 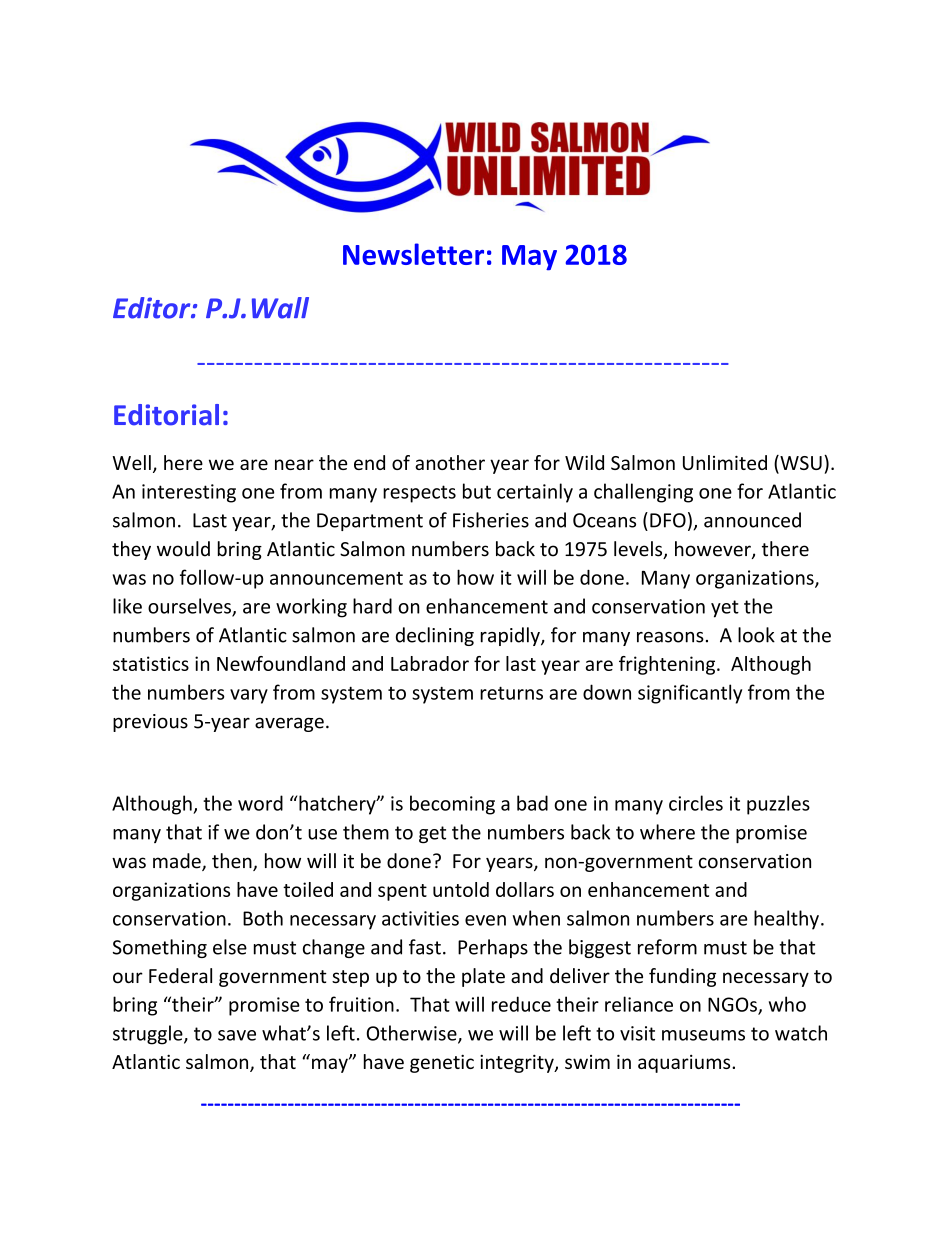 What do you see at coordinates (237, 1035) in the screenshot?
I see `save` at bounding box center [237, 1035].
